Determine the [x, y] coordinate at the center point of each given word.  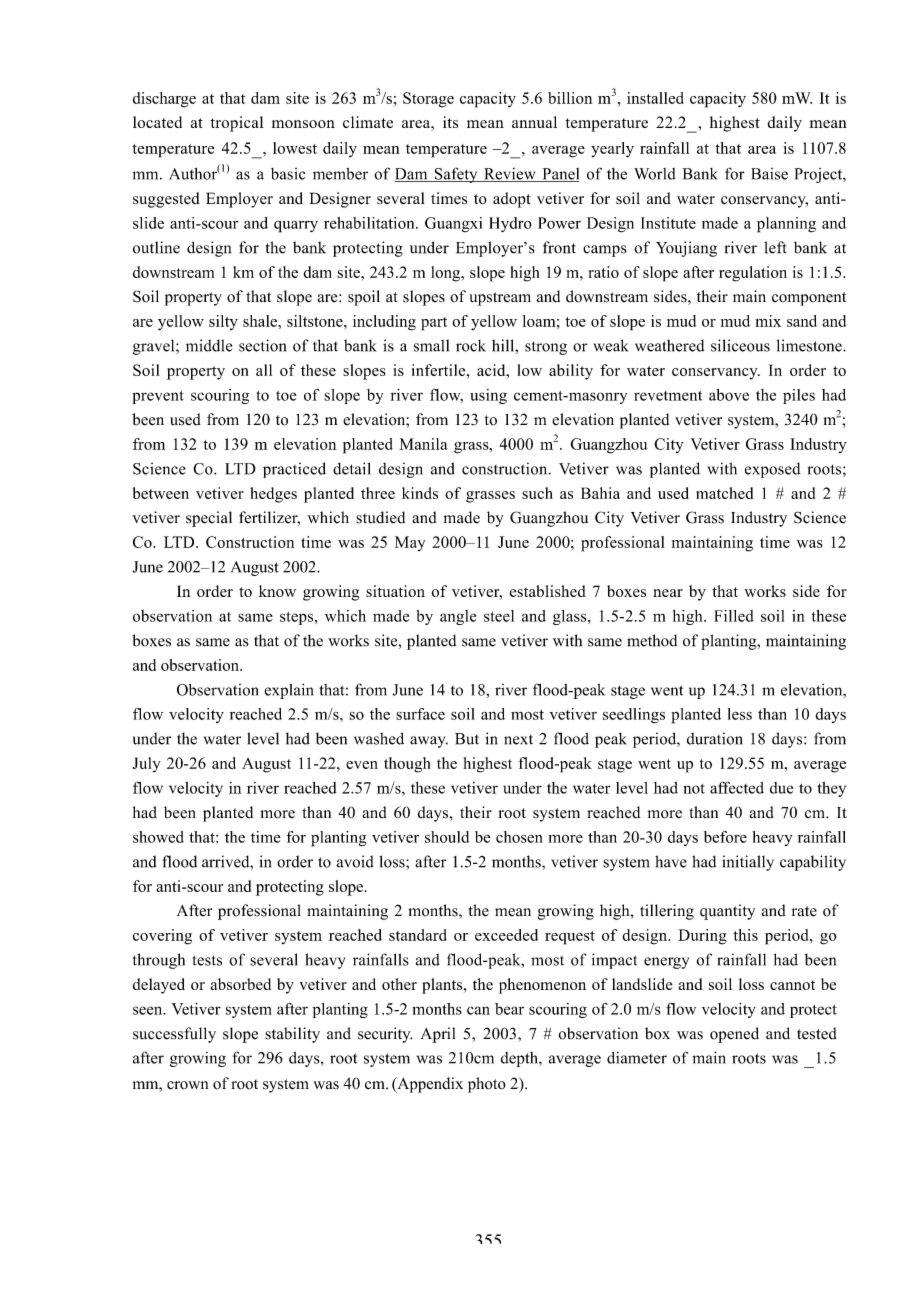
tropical [237, 124]
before [725, 837]
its [450, 122]
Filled [734, 616]
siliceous [740, 345]
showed [158, 837]
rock [471, 345]
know [277, 591]
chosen [519, 837]
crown [187, 1085]
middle [209, 345]
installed [655, 98]
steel [499, 616]
